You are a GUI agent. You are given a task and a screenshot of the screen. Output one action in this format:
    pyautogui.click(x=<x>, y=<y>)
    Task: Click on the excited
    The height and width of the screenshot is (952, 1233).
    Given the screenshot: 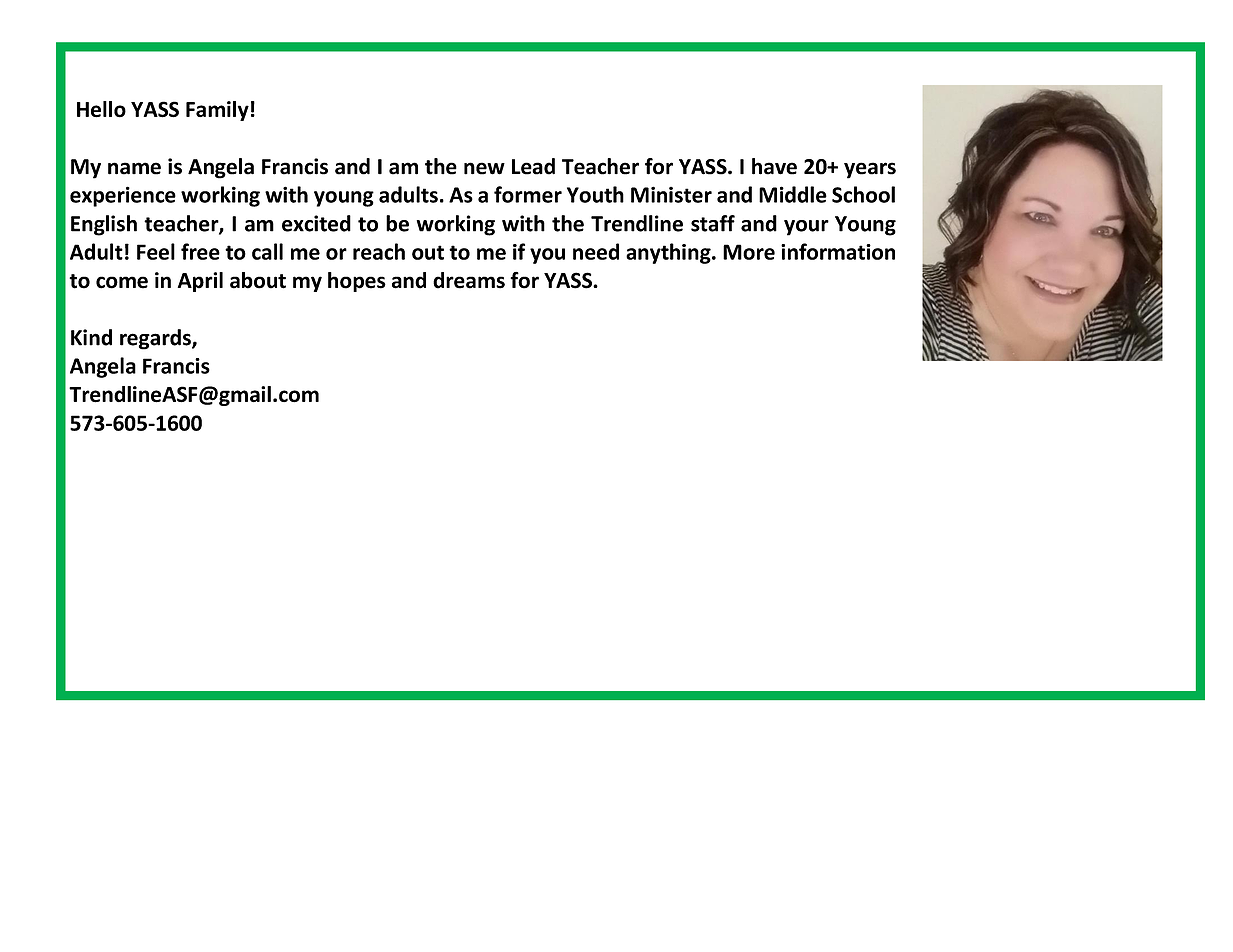 What is the action you would take?
    pyautogui.click(x=316, y=223)
